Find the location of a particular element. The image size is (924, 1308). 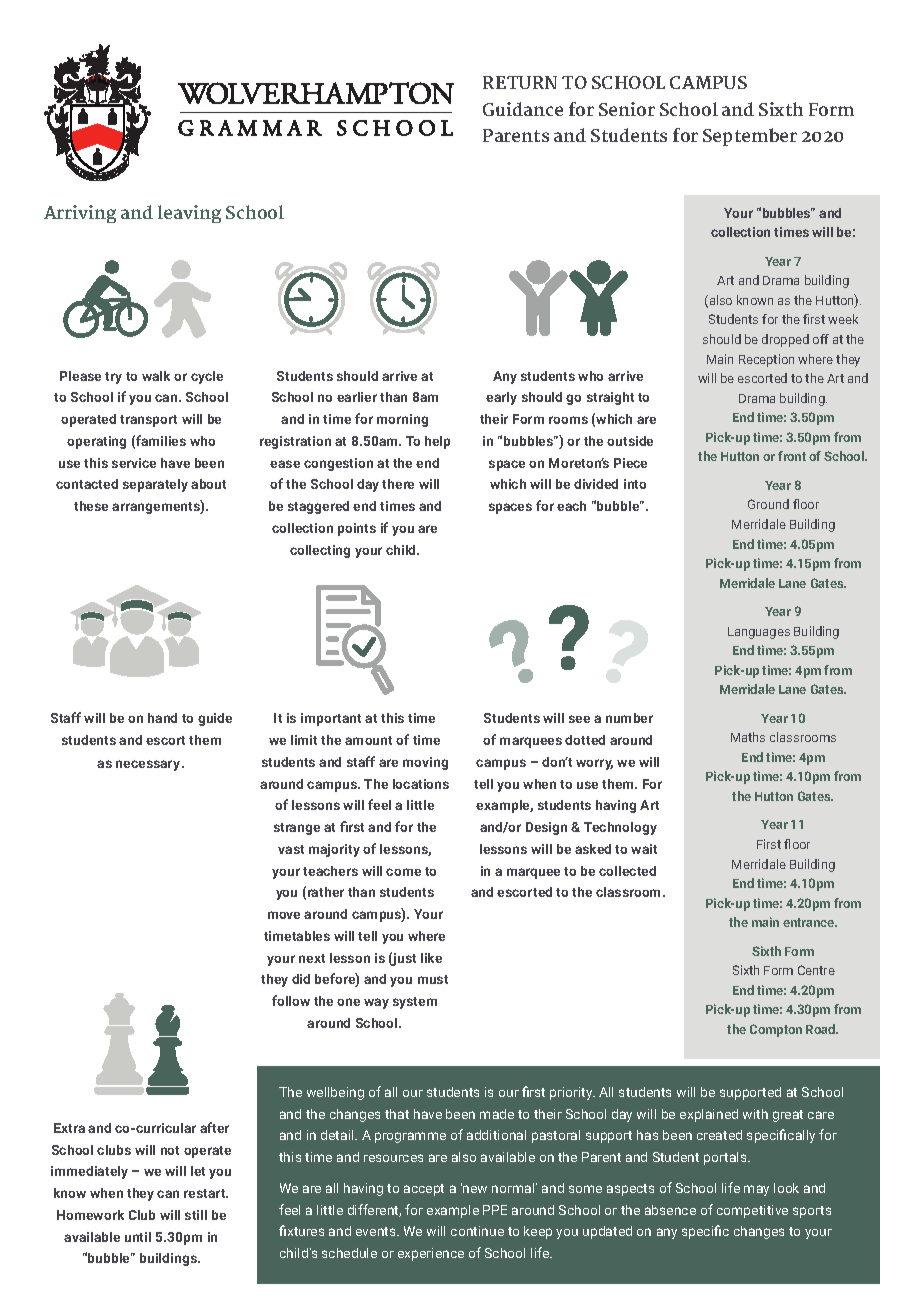

moving is located at coordinates (425, 763).
